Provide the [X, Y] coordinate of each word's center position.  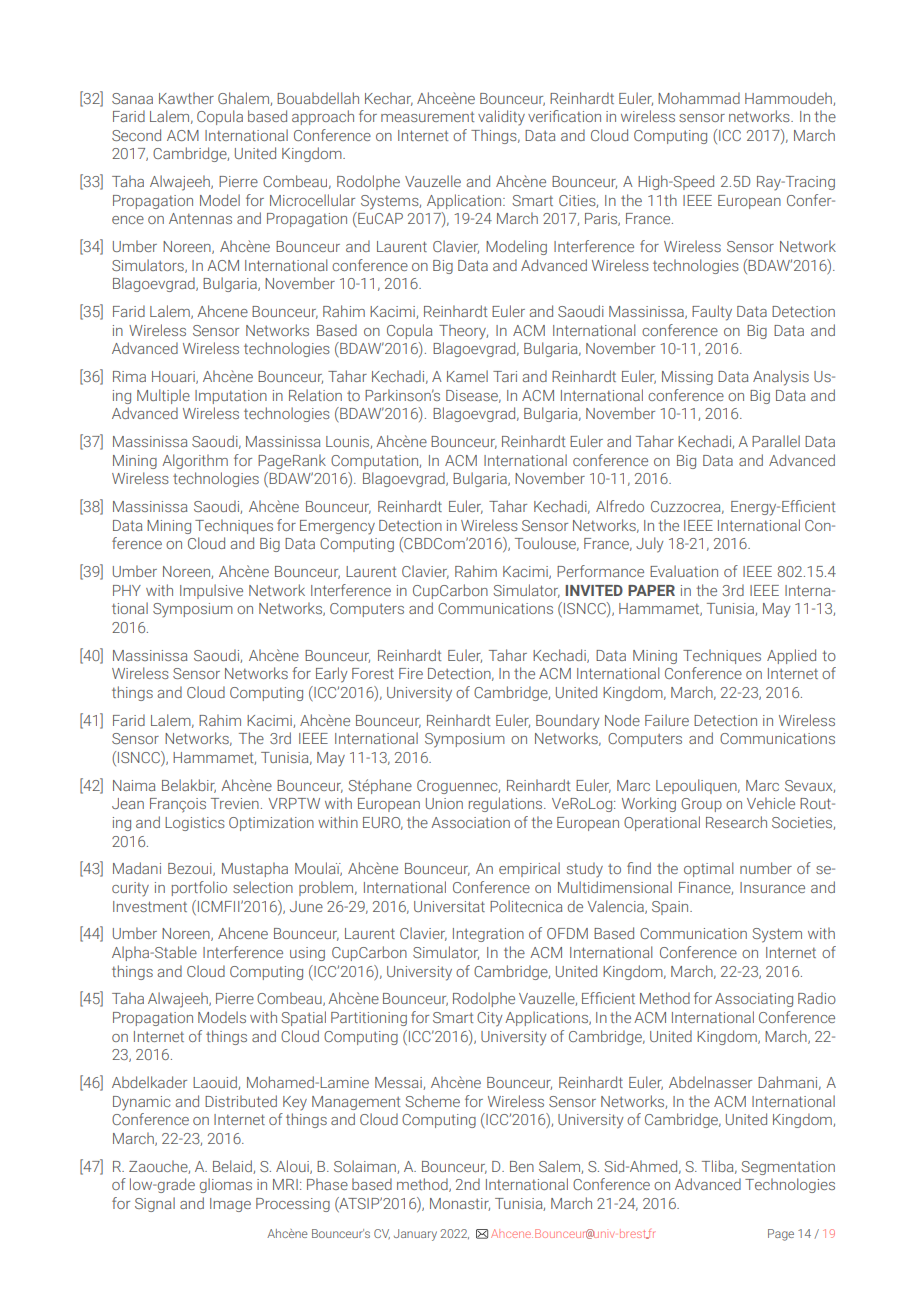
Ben [522, 1166]
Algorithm [195, 461]
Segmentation [788, 1168]
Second [136, 135]
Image [230, 1205]
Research [736, 822]
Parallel [776, 441]
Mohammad [699, 98]
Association [470, 822]
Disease [473, 396]
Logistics [195, 824]
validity [501, 118]
